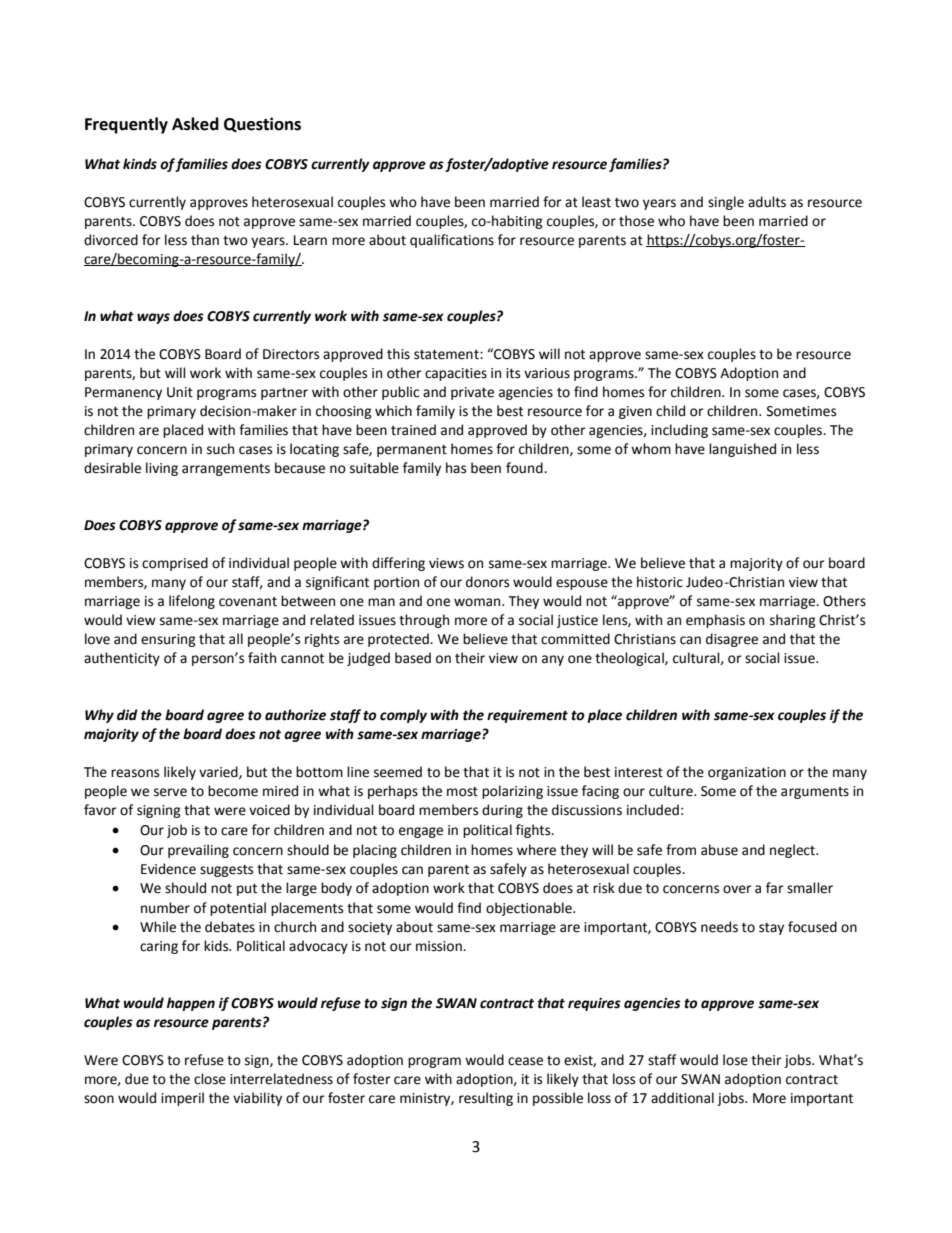 This screenshot has height=1233, width=952. I want to click on prevailing, so click(198, 851).
